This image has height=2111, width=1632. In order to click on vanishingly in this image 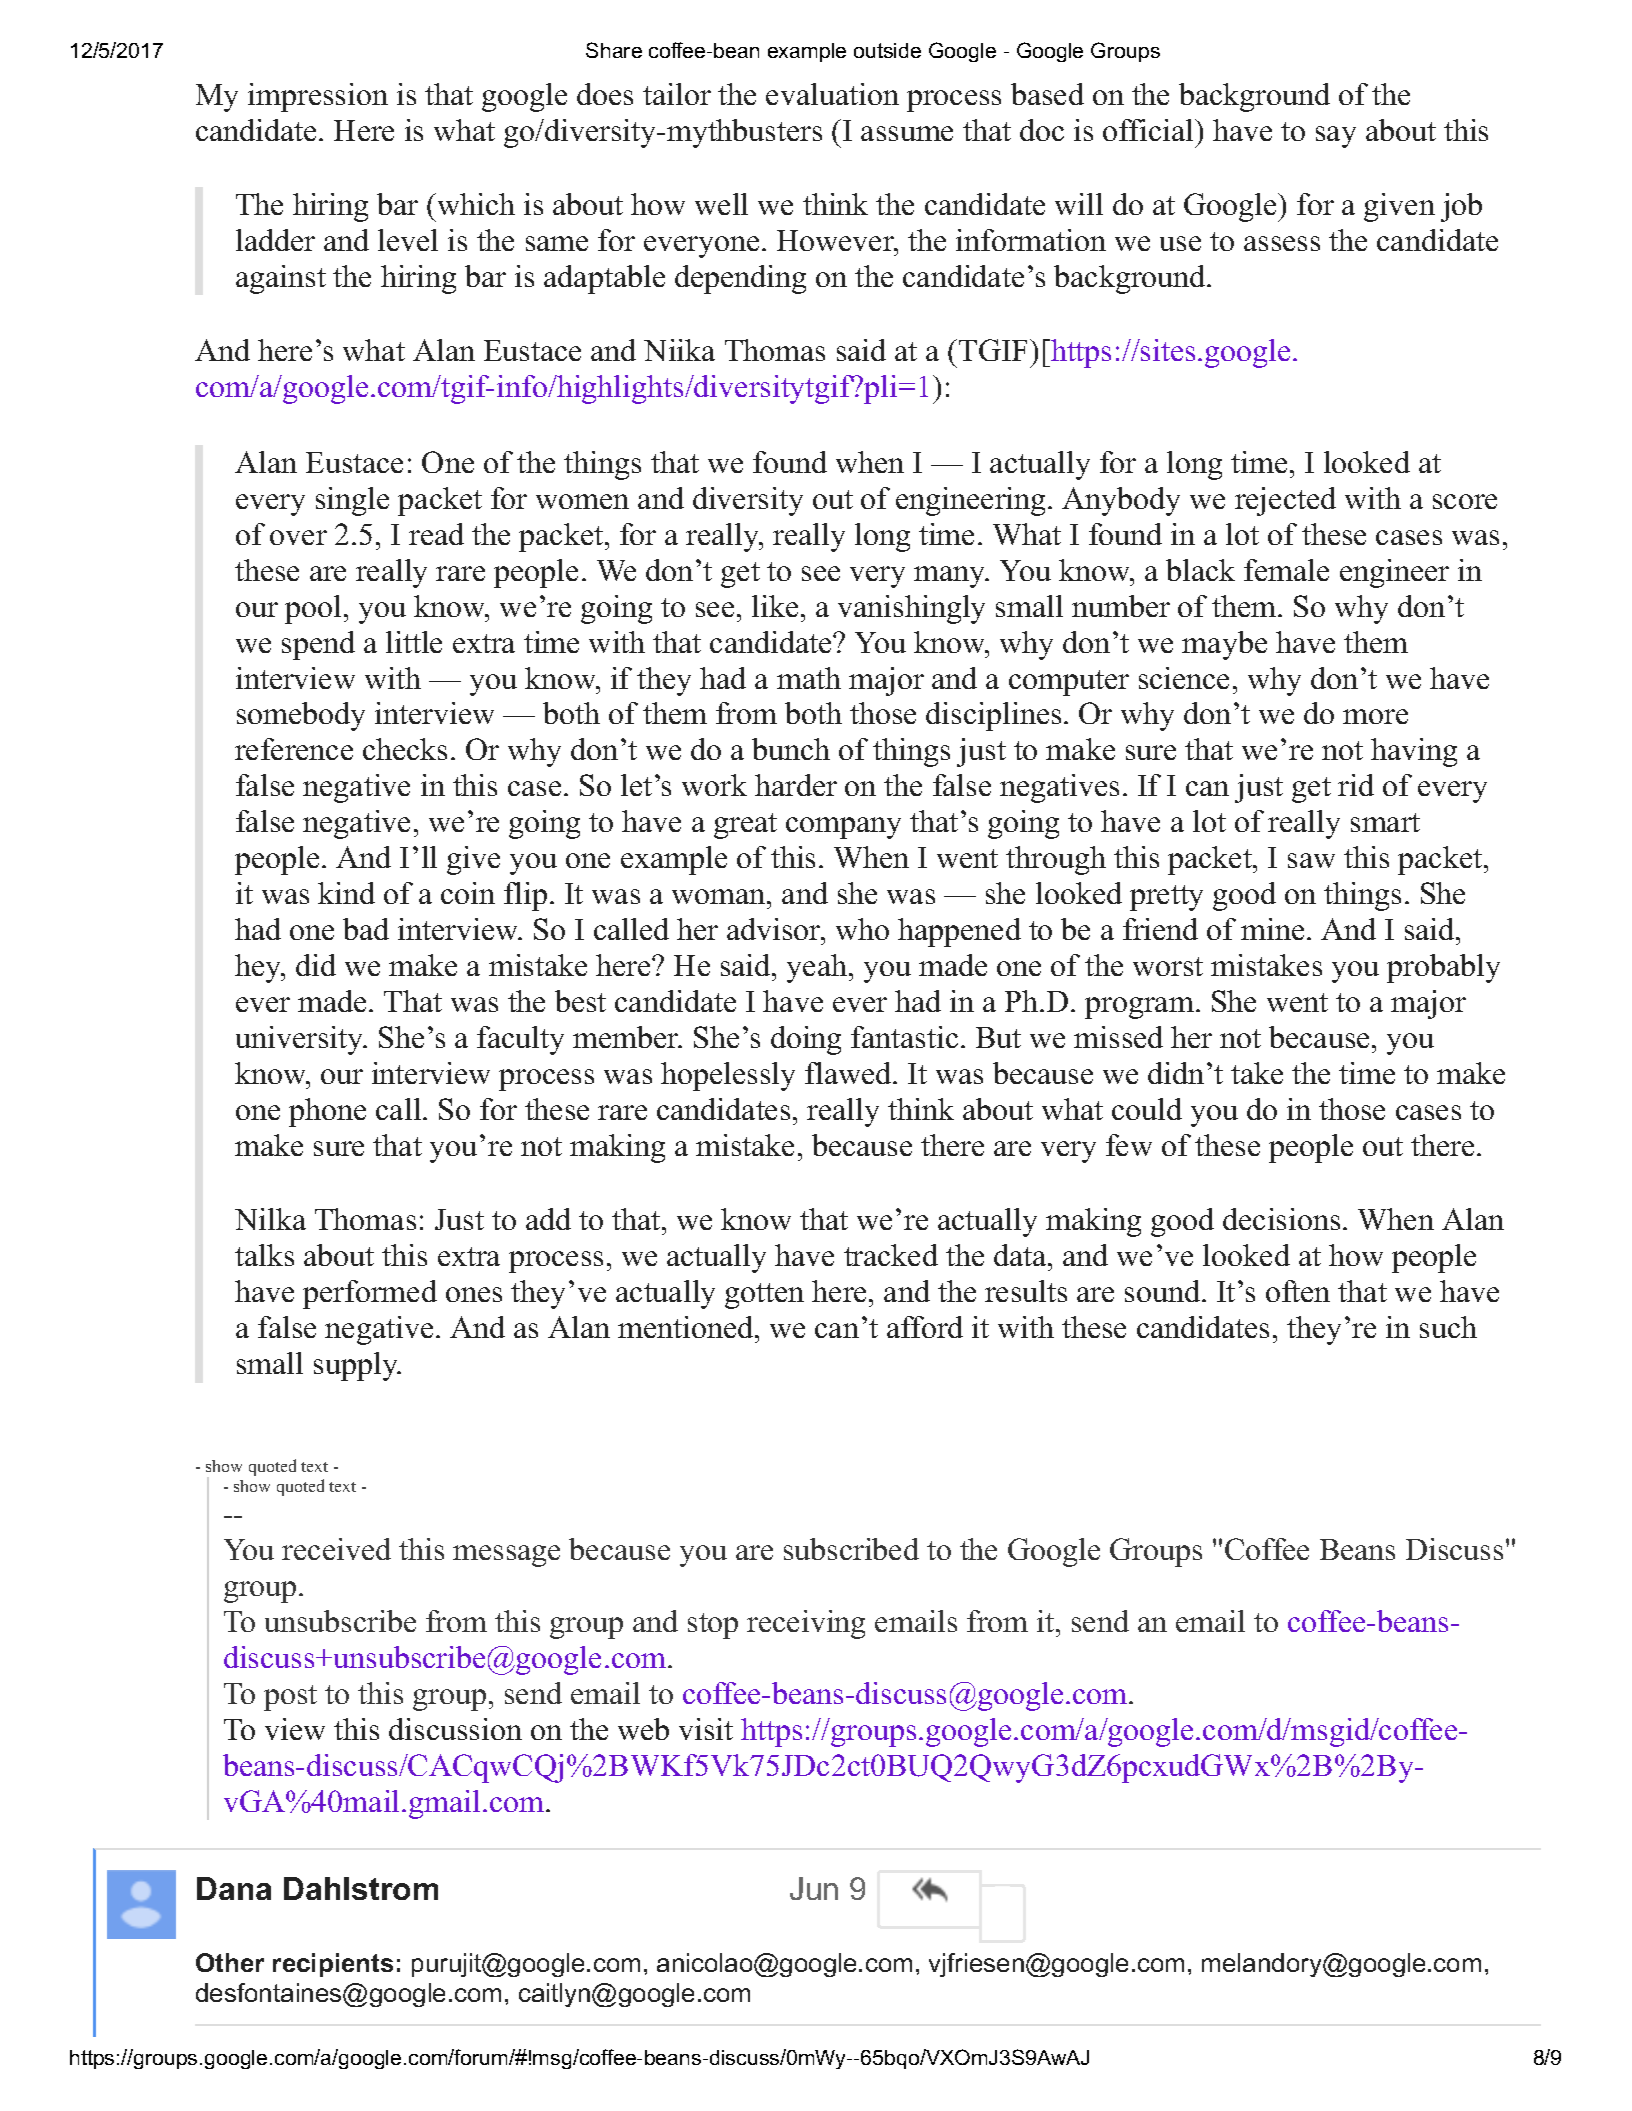, I will do `click(911, 609)`.
